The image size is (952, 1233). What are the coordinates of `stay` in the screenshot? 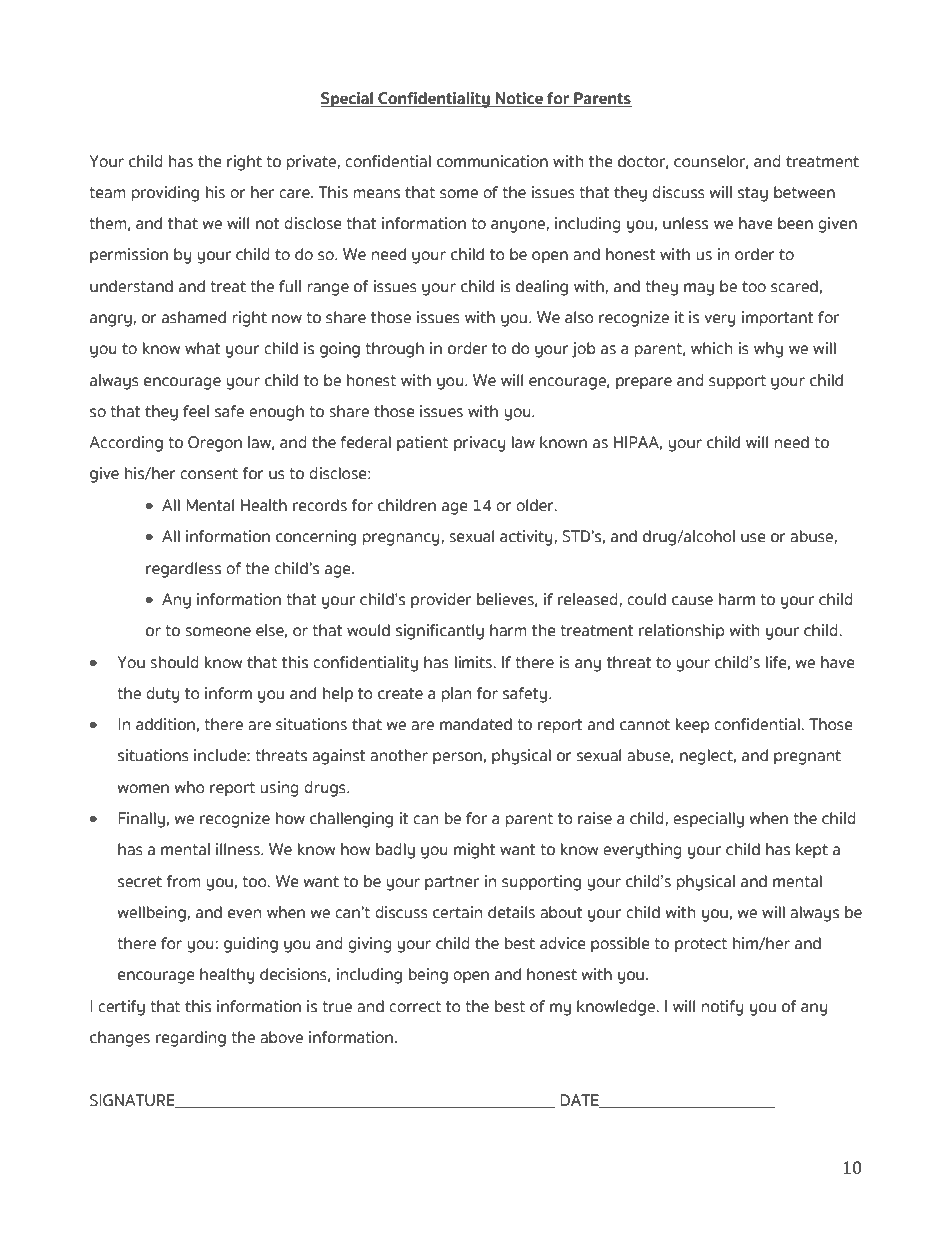 It's located at (753, 194).
